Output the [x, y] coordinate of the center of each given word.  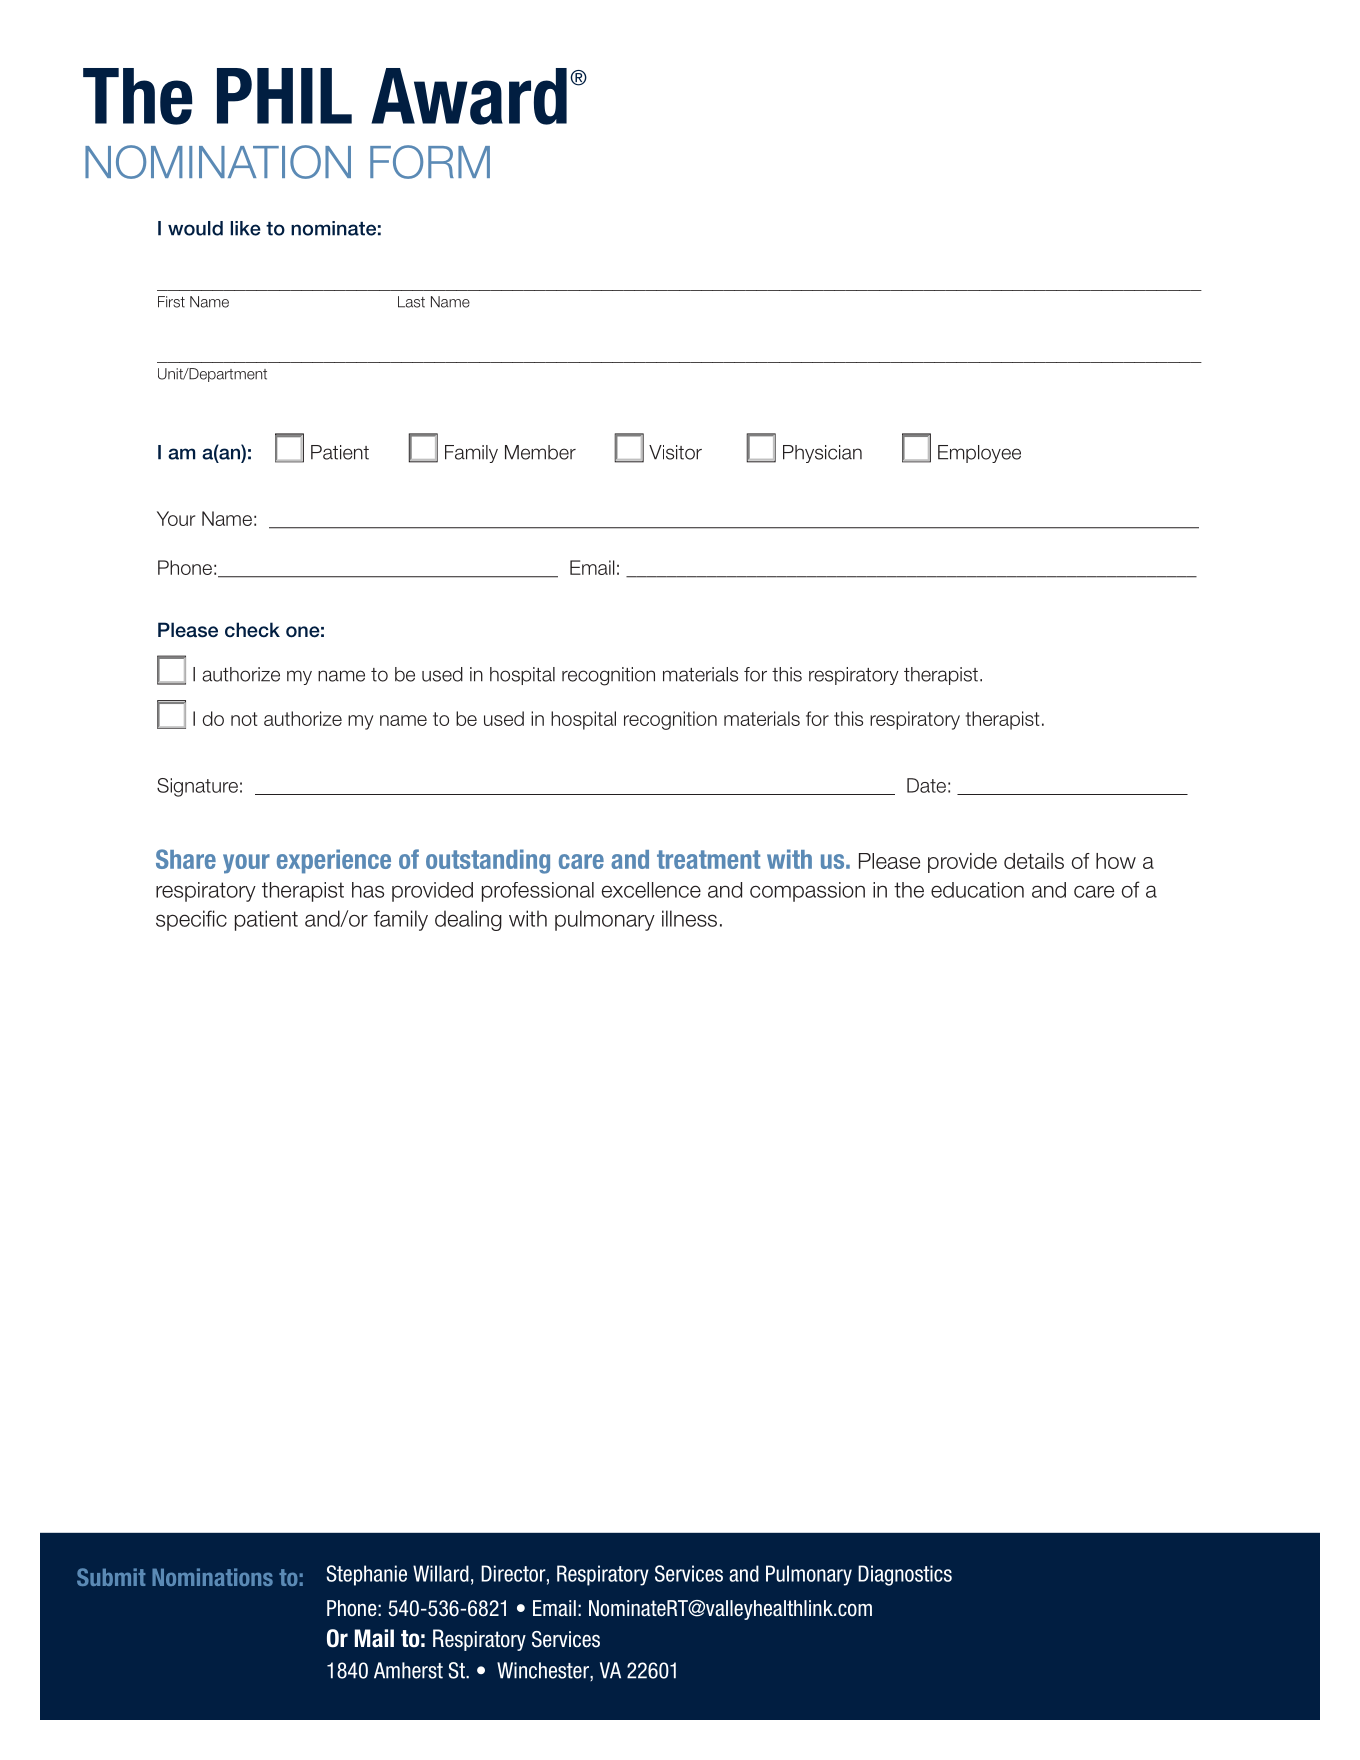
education [977, 890]
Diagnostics [905, 1575]
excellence [651, 890]
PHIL [284, 96]
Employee [979, 454]
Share [186, 859]
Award [469, 96]
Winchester [544, 1671]
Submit [111, 1577]
